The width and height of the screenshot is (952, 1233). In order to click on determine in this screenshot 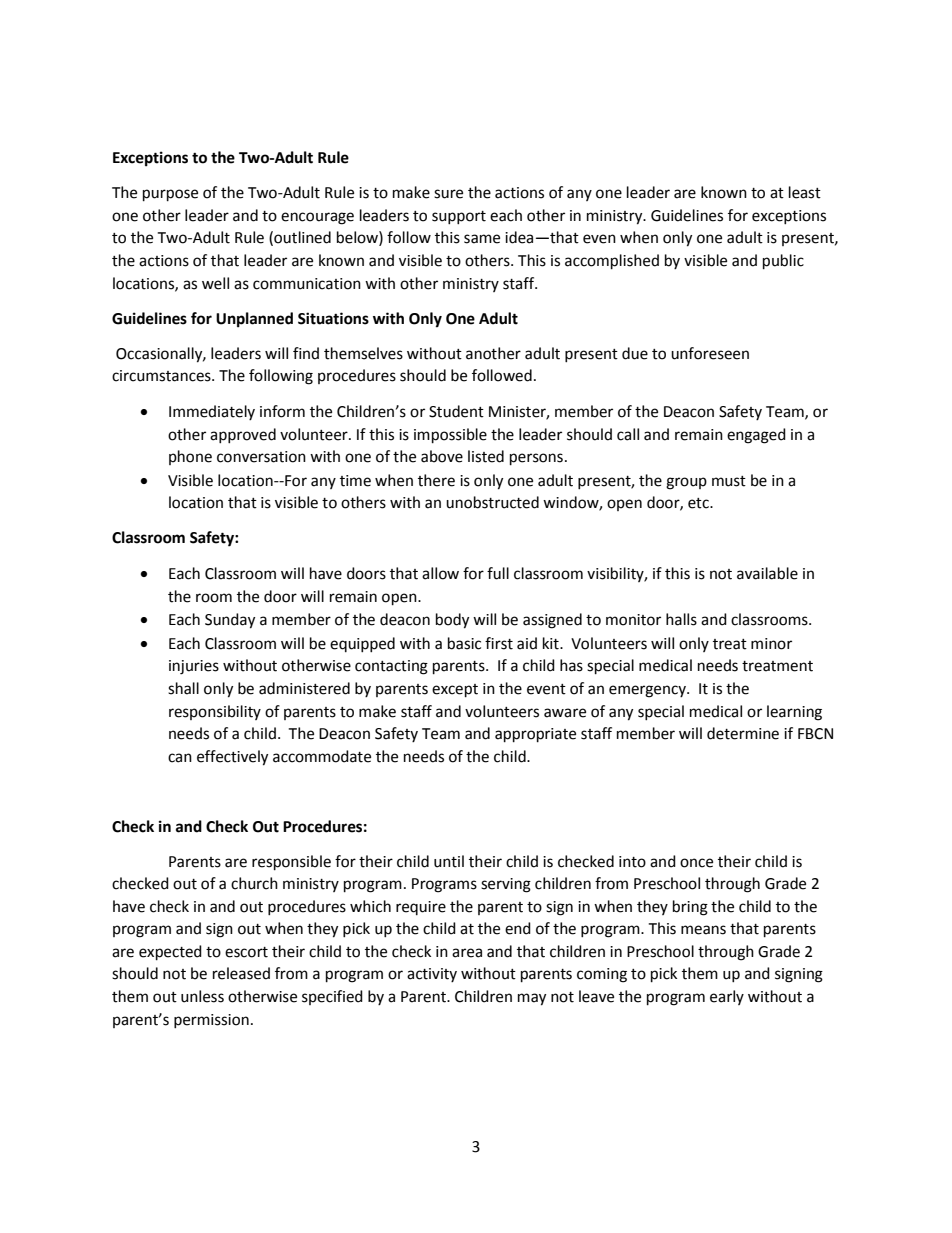, I will do `click(743, 733)`.
